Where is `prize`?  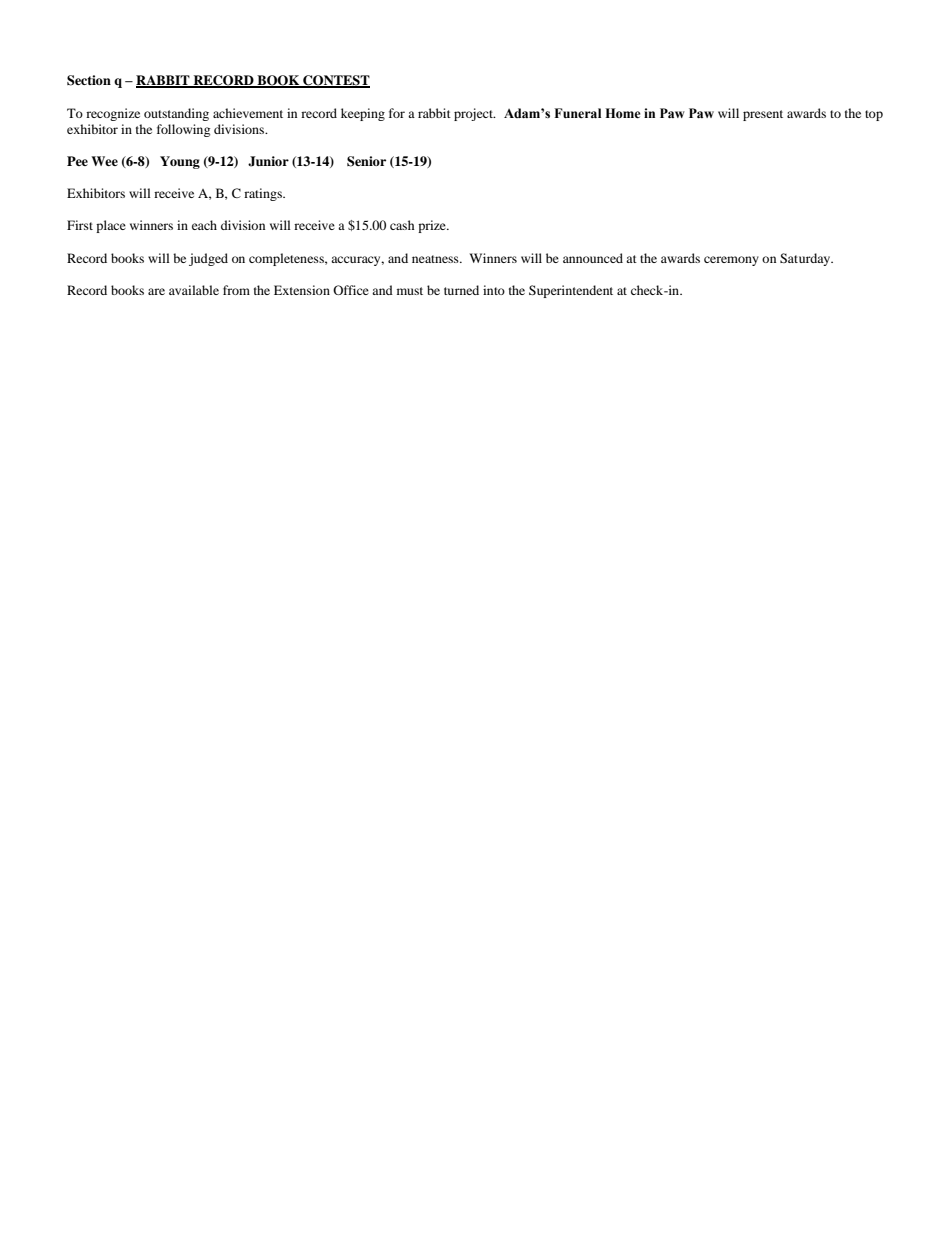
prize is located at coordinates (433, 226).
